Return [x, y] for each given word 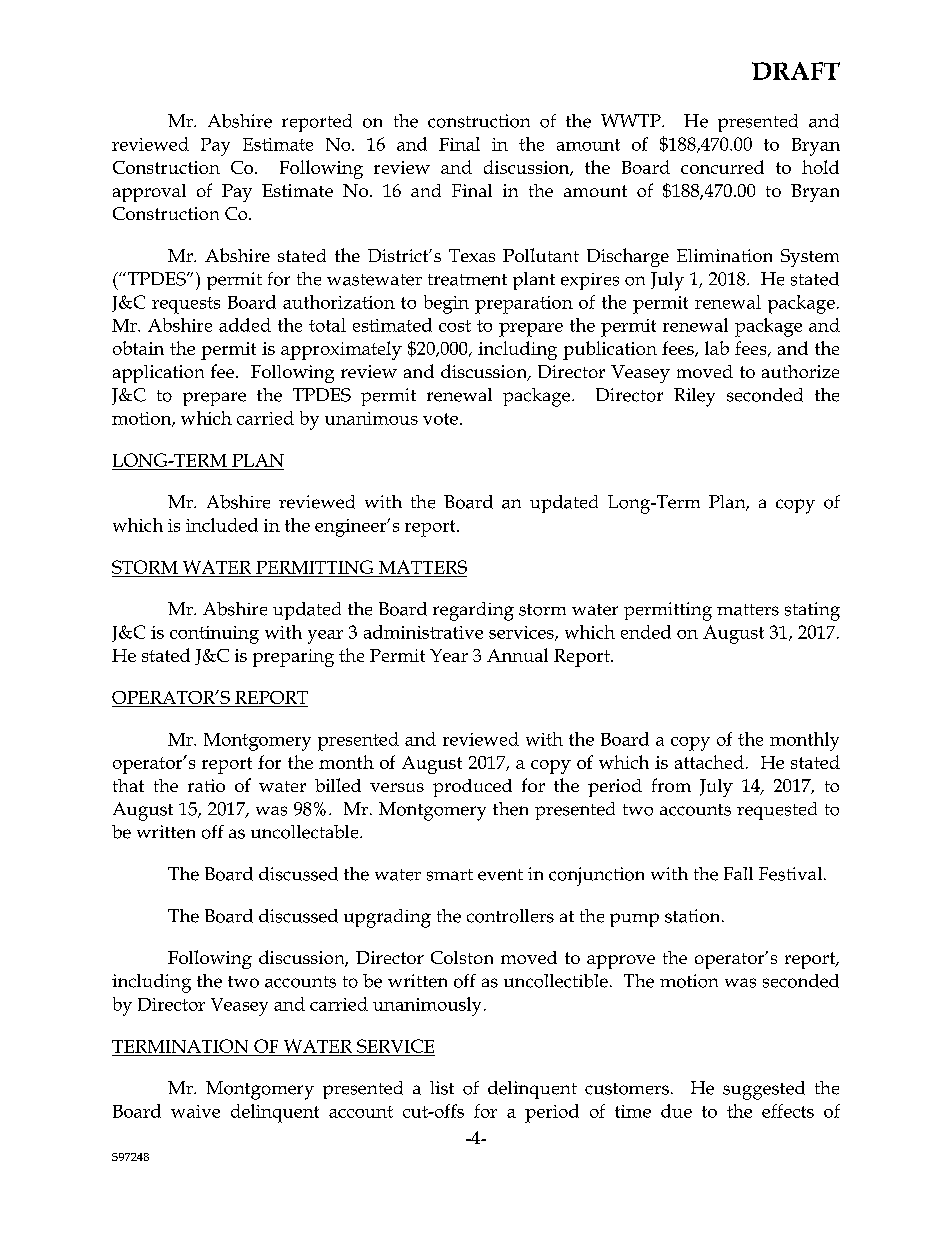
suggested [764, 1090]
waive [195, 1111]
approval [149, 193]
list [442, 1088]
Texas [472, 255]
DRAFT [796, 71]
